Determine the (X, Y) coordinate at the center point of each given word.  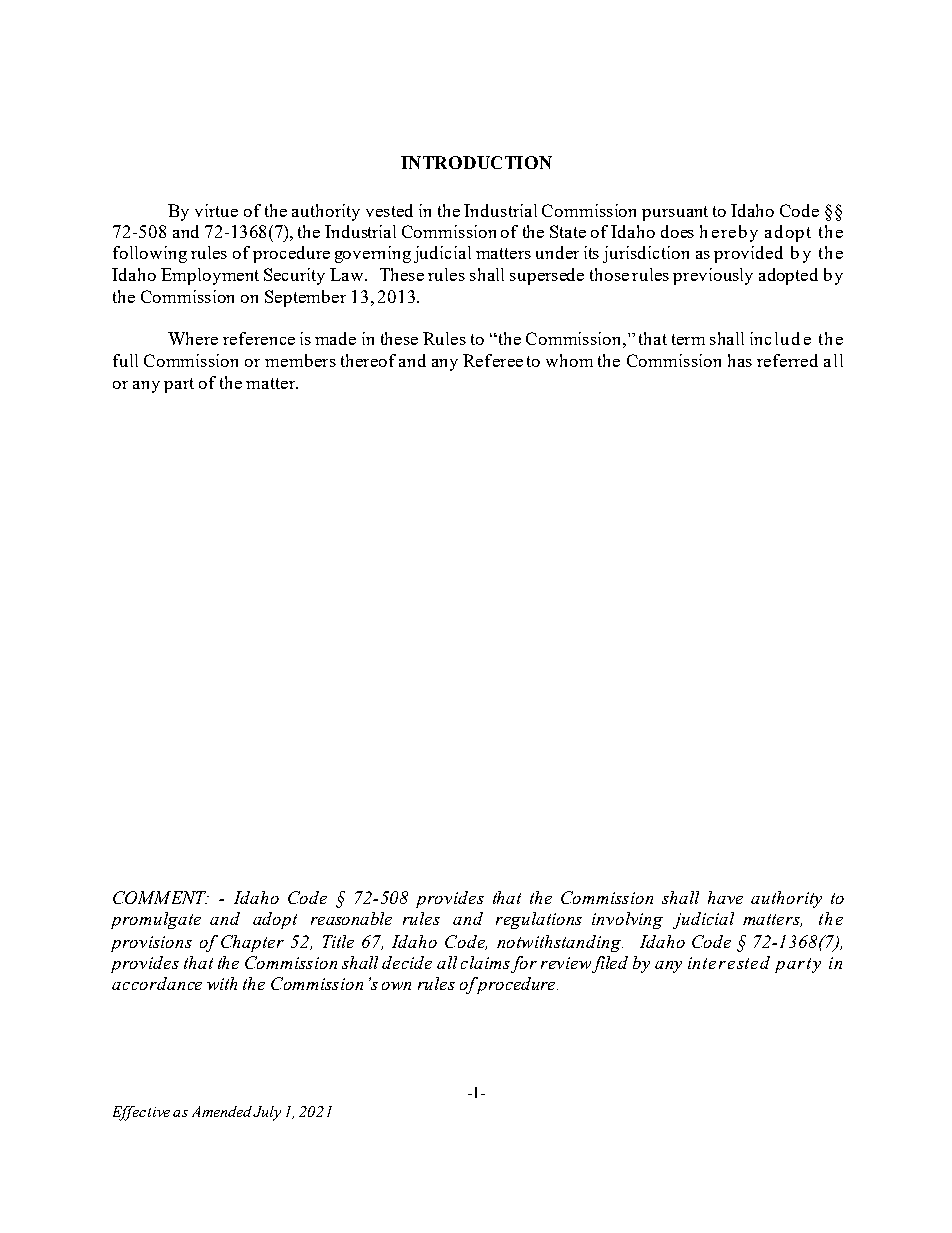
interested (729, 962)
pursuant (675, 213)
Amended (222, 1111)
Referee (493, 360)
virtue (216, 210)
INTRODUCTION (476, 162)
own (396, 986)
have (725, 897)
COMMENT (161, 897)
